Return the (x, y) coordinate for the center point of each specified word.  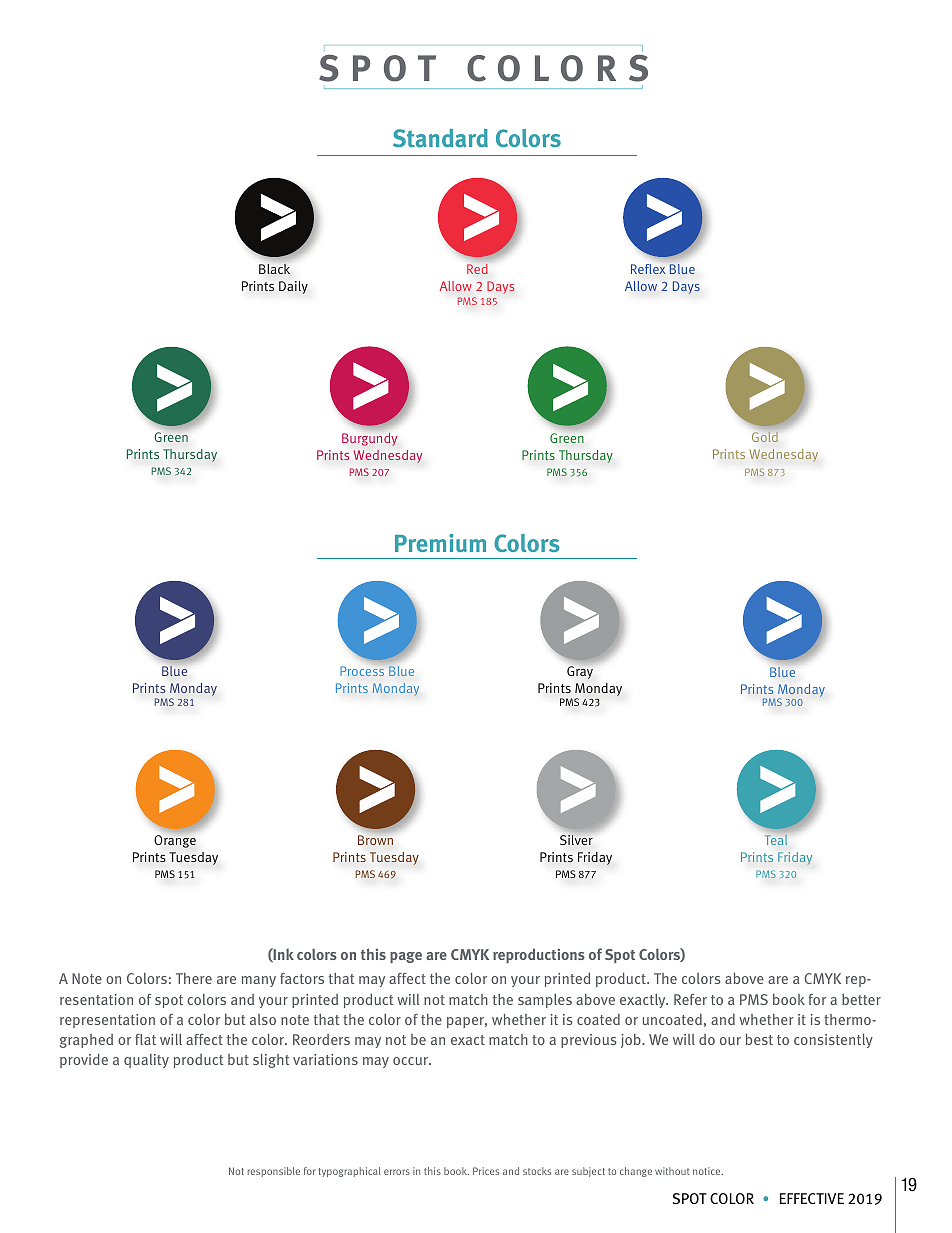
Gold (765, 437)
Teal (776, 840)
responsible (274, 1172)
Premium (440, 543)
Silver (576, 840)
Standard (440, 138)
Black (274, 269)
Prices (486, 1171)
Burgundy (369, 439)
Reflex (648, 269)
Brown (375, 840)
